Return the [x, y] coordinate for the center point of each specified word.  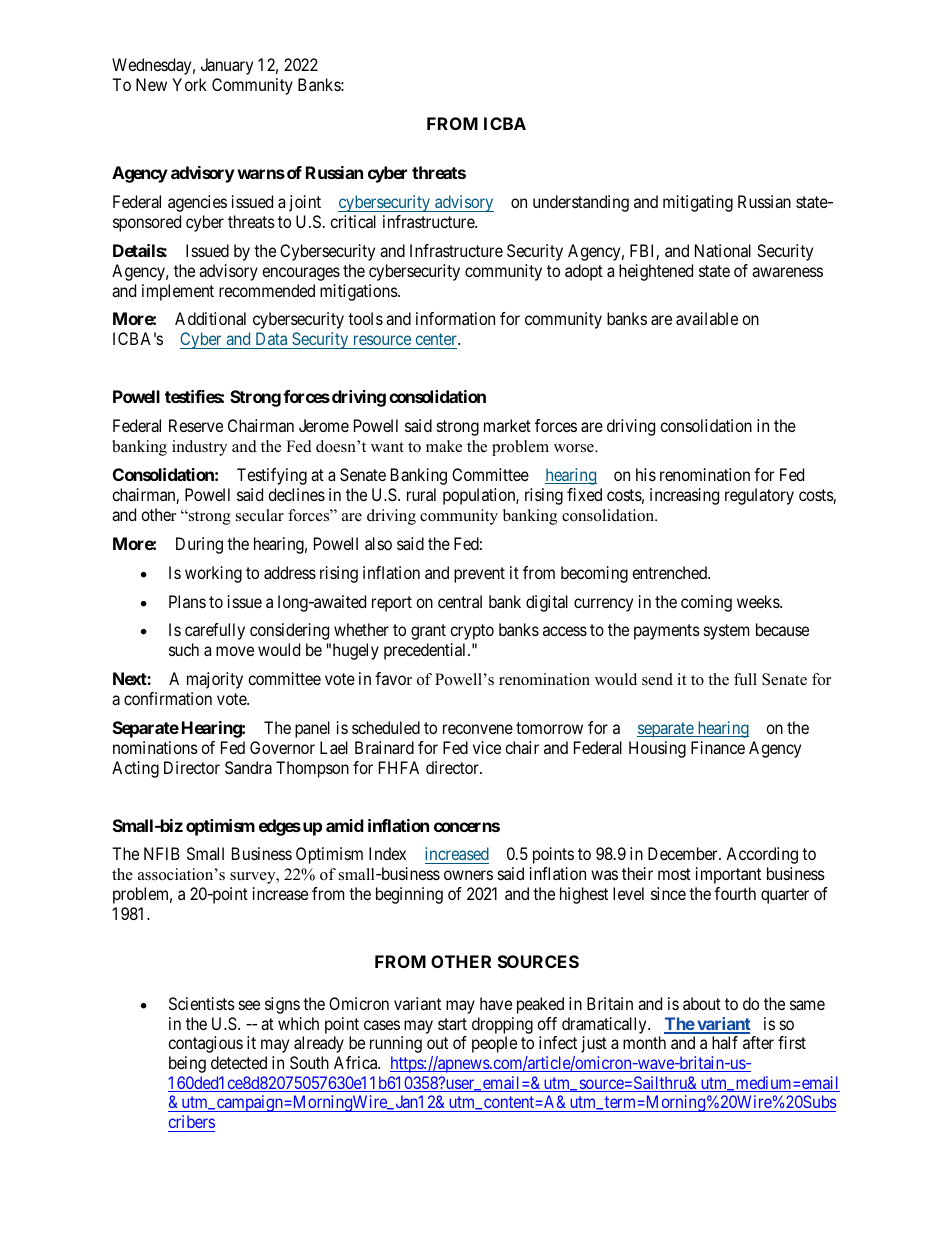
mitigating [698, 203]
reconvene [478, 729]
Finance [718, 747]
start [452, 1024]
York [189, 84]
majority [215, 680]
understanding [581, 203]
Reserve [196, 425]
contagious [205, 1044]
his [646, 474]
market [507, 425]
